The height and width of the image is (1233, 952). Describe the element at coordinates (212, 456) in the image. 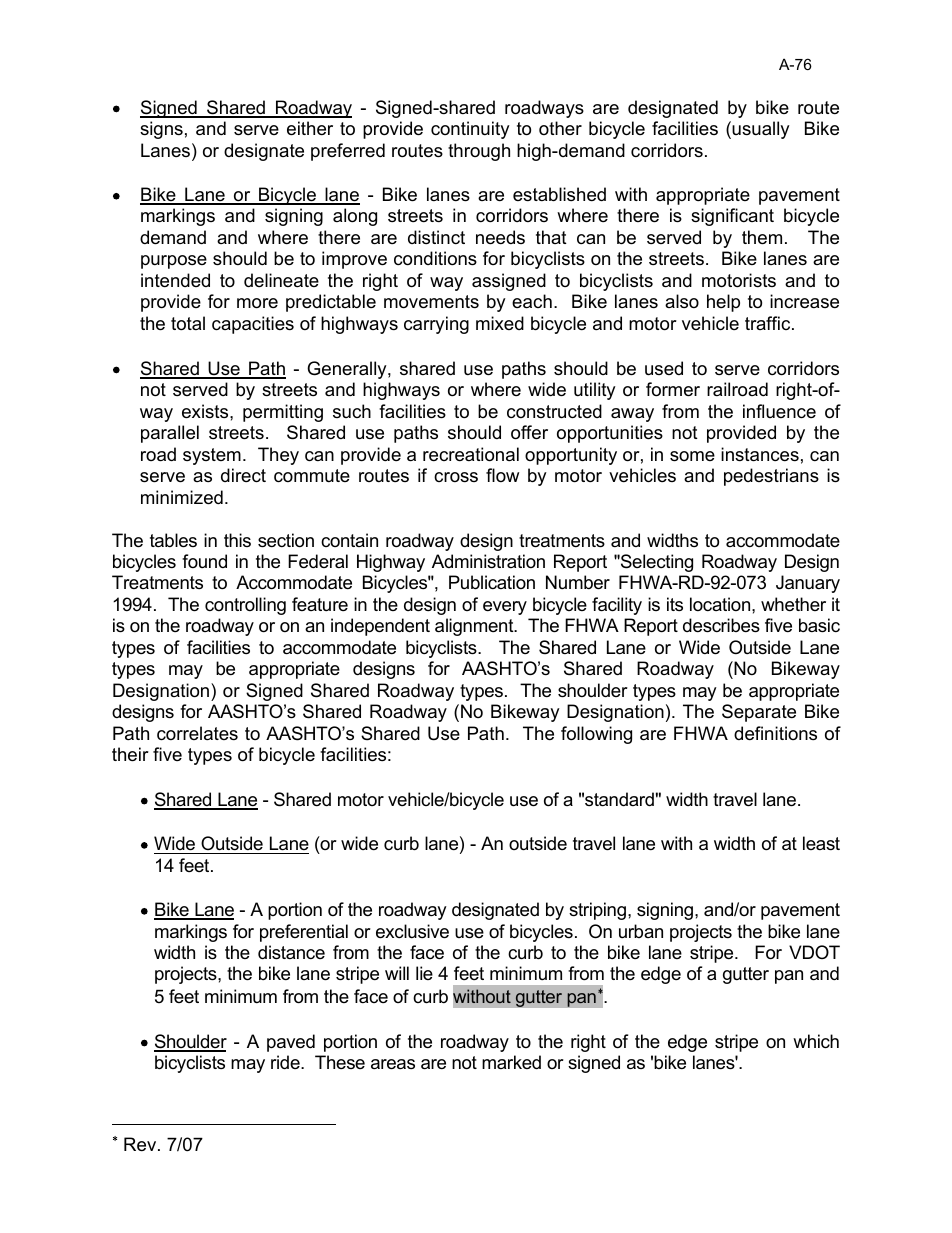

I see `system` at that location.
